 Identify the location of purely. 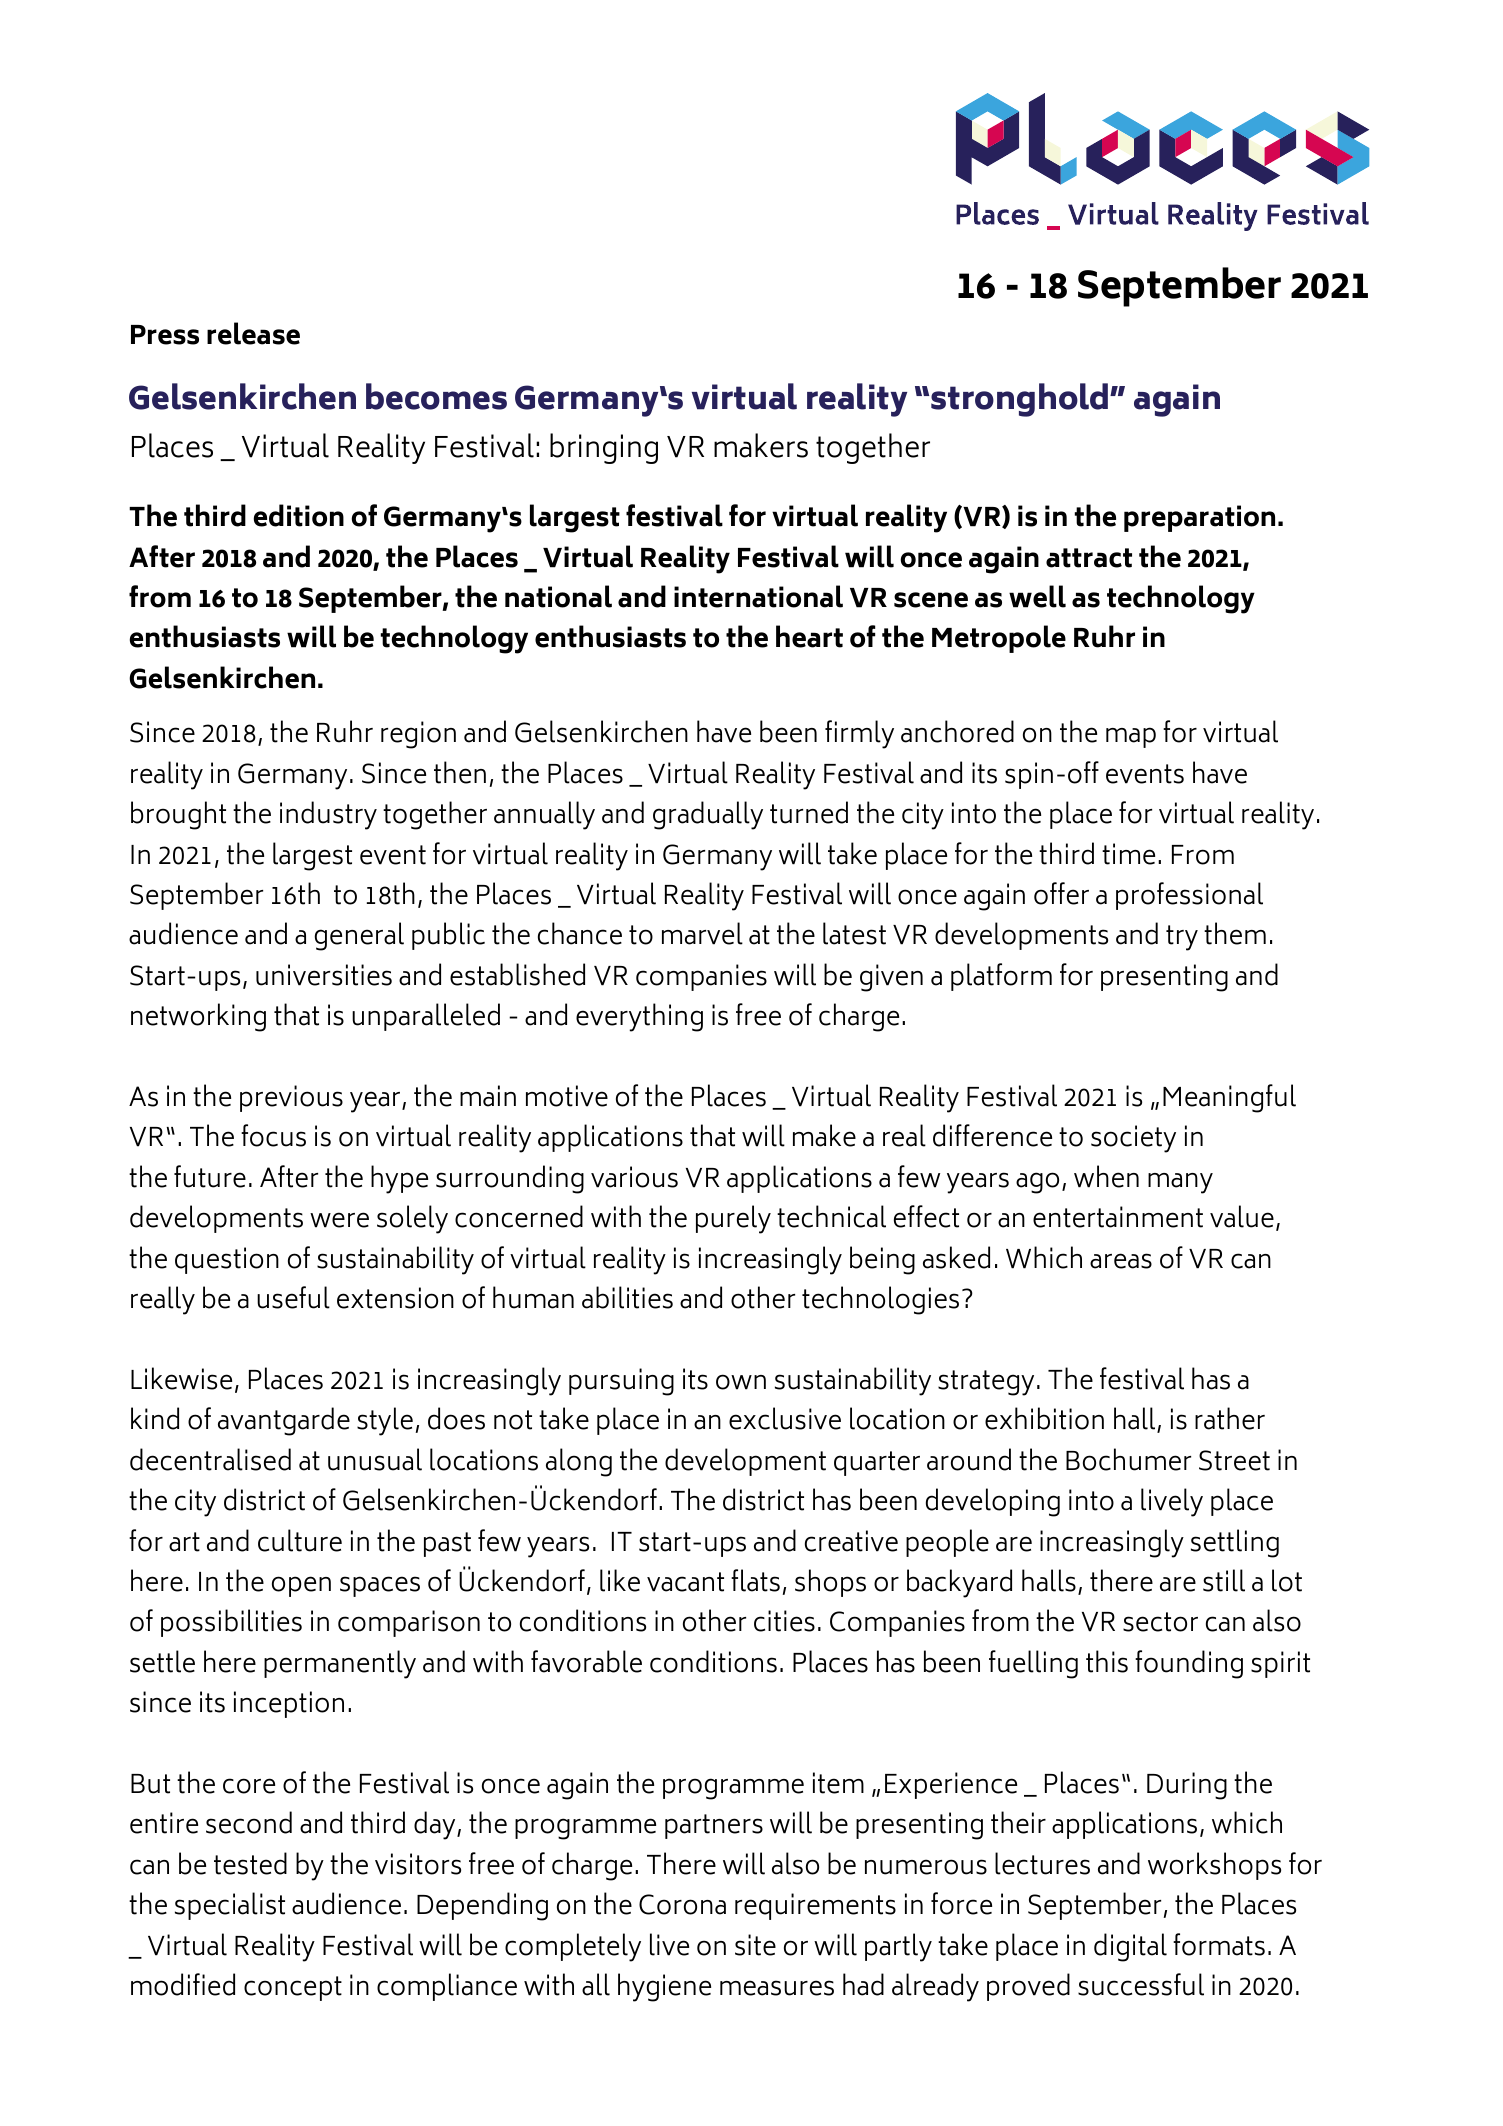
(733, 1219).
